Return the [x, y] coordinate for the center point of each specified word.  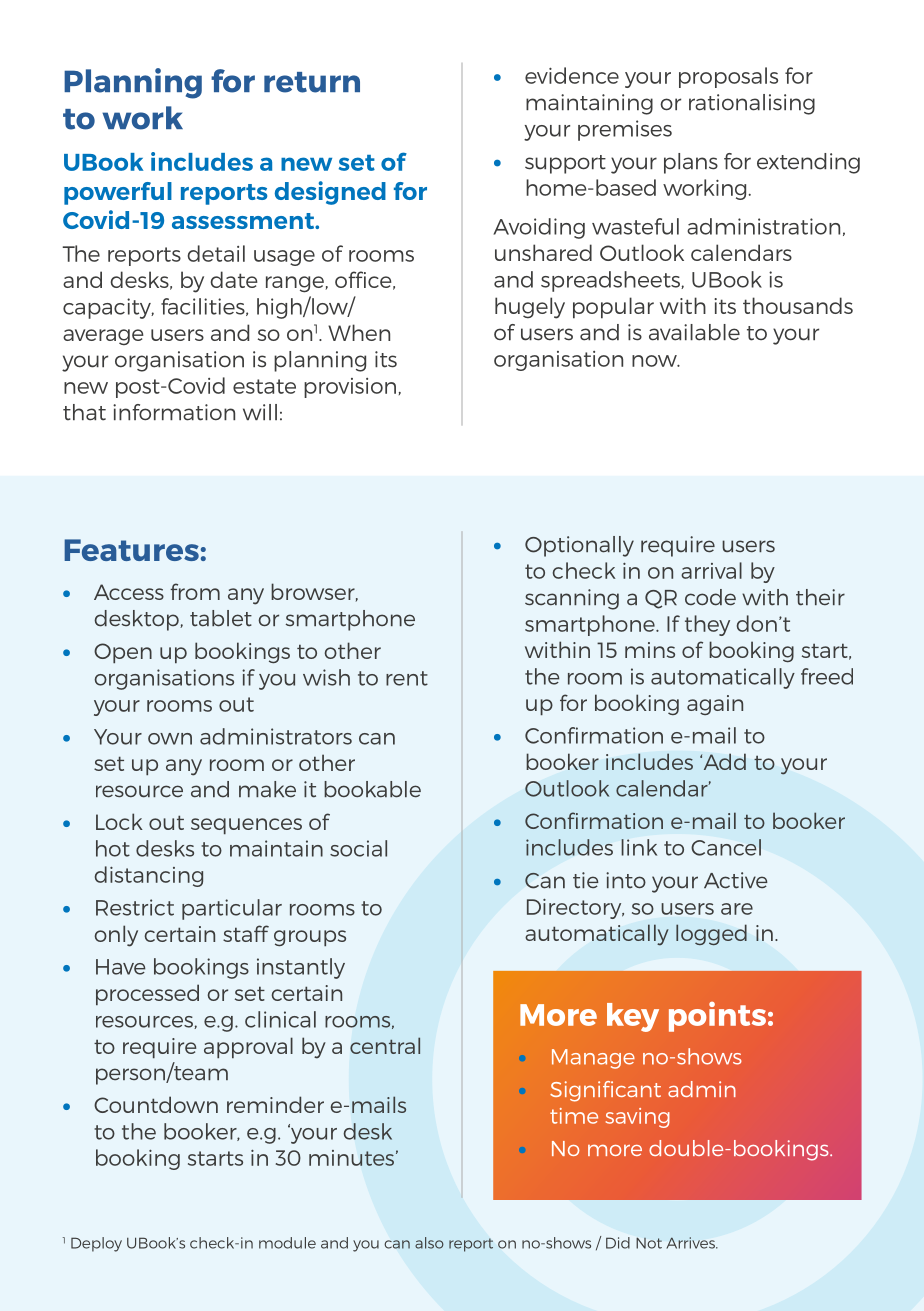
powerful [118, 193]
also [429, 1243]
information [174, 412]
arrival [711, 570]
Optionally [579, 546]
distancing [149, 876]
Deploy [96, 1244]
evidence [572, 75]
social [358, 848]
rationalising [752, 104]
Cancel [726, 847]
